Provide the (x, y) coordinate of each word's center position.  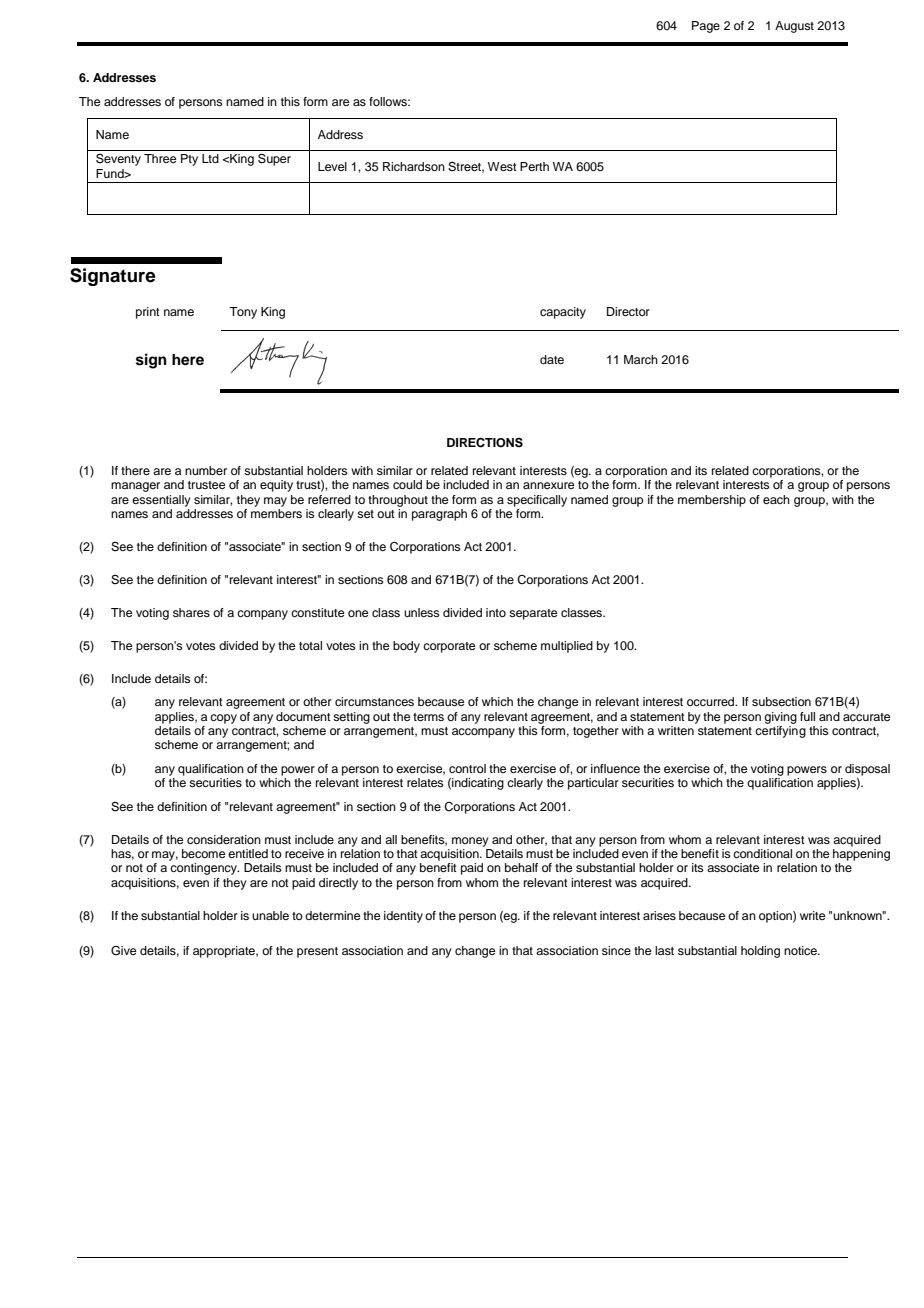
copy (223, 719)
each (776, 499)
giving (780, 718)
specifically (537, 501)
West (502, 166)
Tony (243, 313)
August (794, 27)
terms (428, 717)
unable (270, 915)
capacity (563, 313)
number (206, 470)
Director (628, 311)
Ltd (210, 158)
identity (403, 917)
